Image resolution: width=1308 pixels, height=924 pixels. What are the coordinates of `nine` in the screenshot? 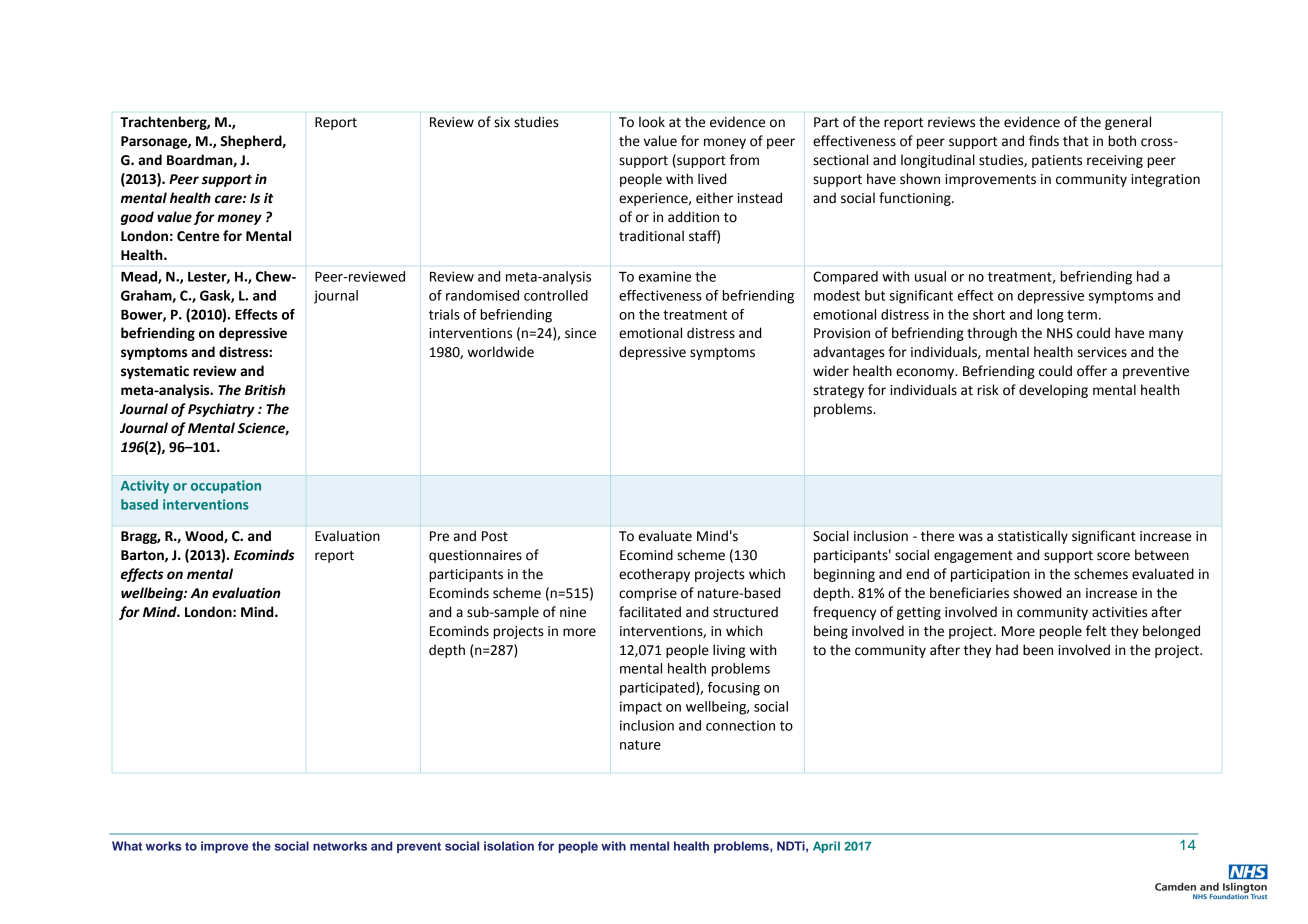 It's located at (573, 612).
